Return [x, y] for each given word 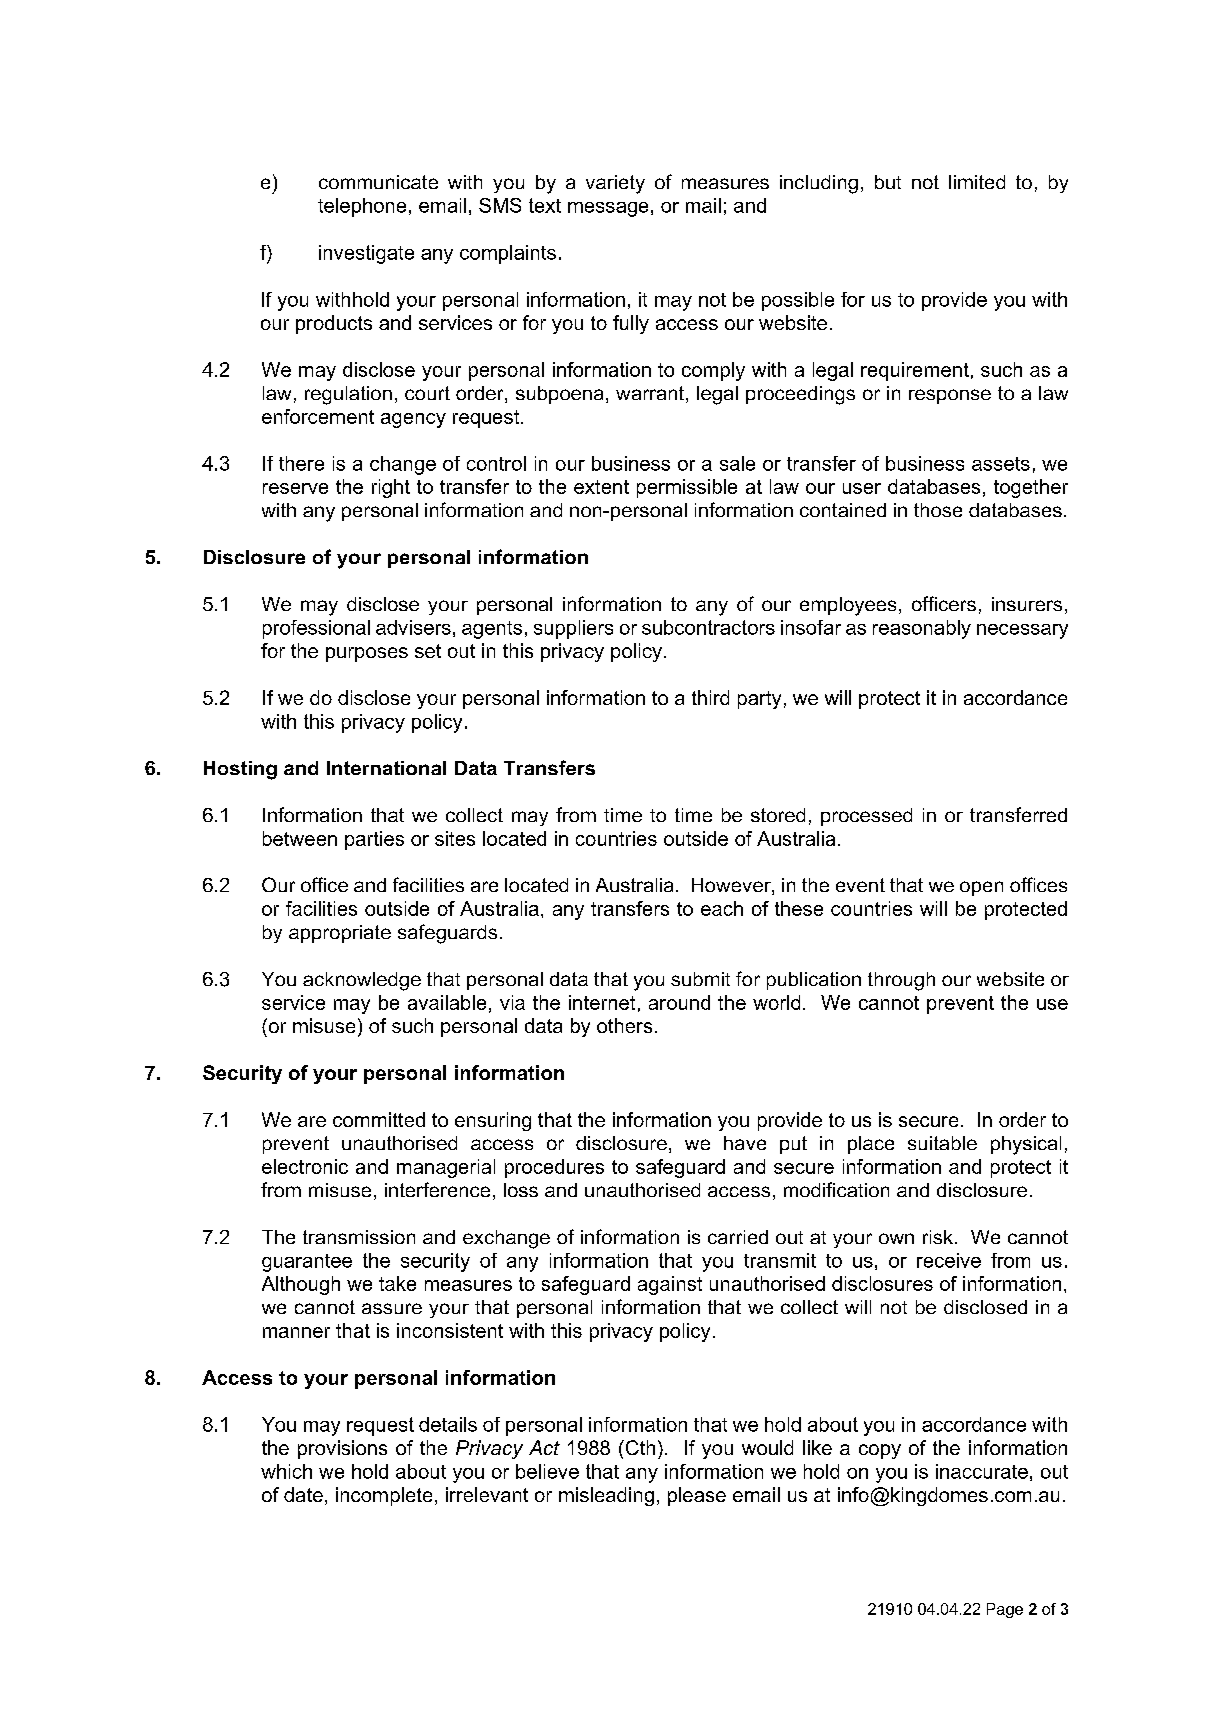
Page [1005, 1610]
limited [977, 182]
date [303, 1494]
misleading [606, 1496]
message [608, 209]
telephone [362, 207]
